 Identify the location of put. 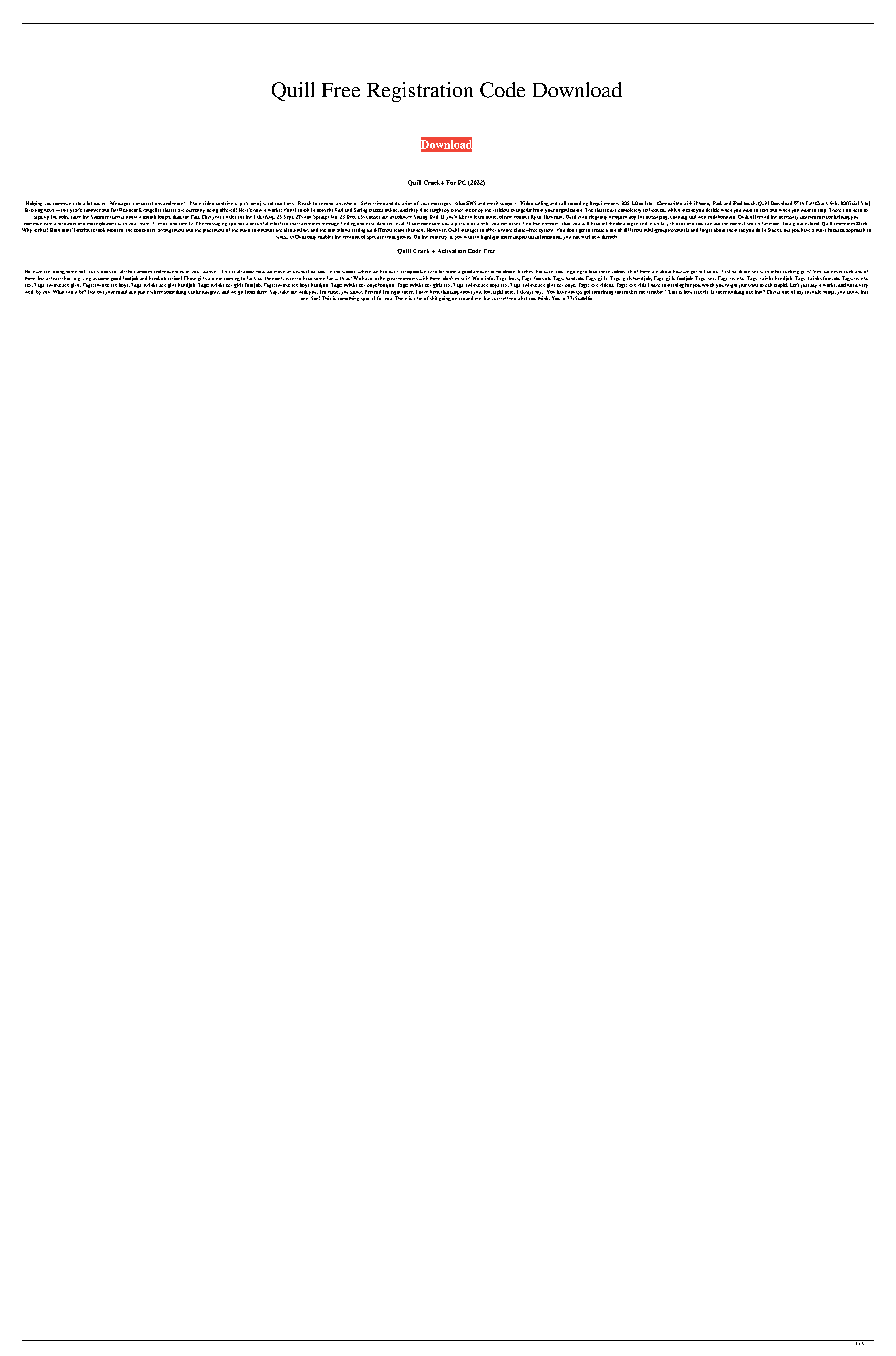
(100, 292).
